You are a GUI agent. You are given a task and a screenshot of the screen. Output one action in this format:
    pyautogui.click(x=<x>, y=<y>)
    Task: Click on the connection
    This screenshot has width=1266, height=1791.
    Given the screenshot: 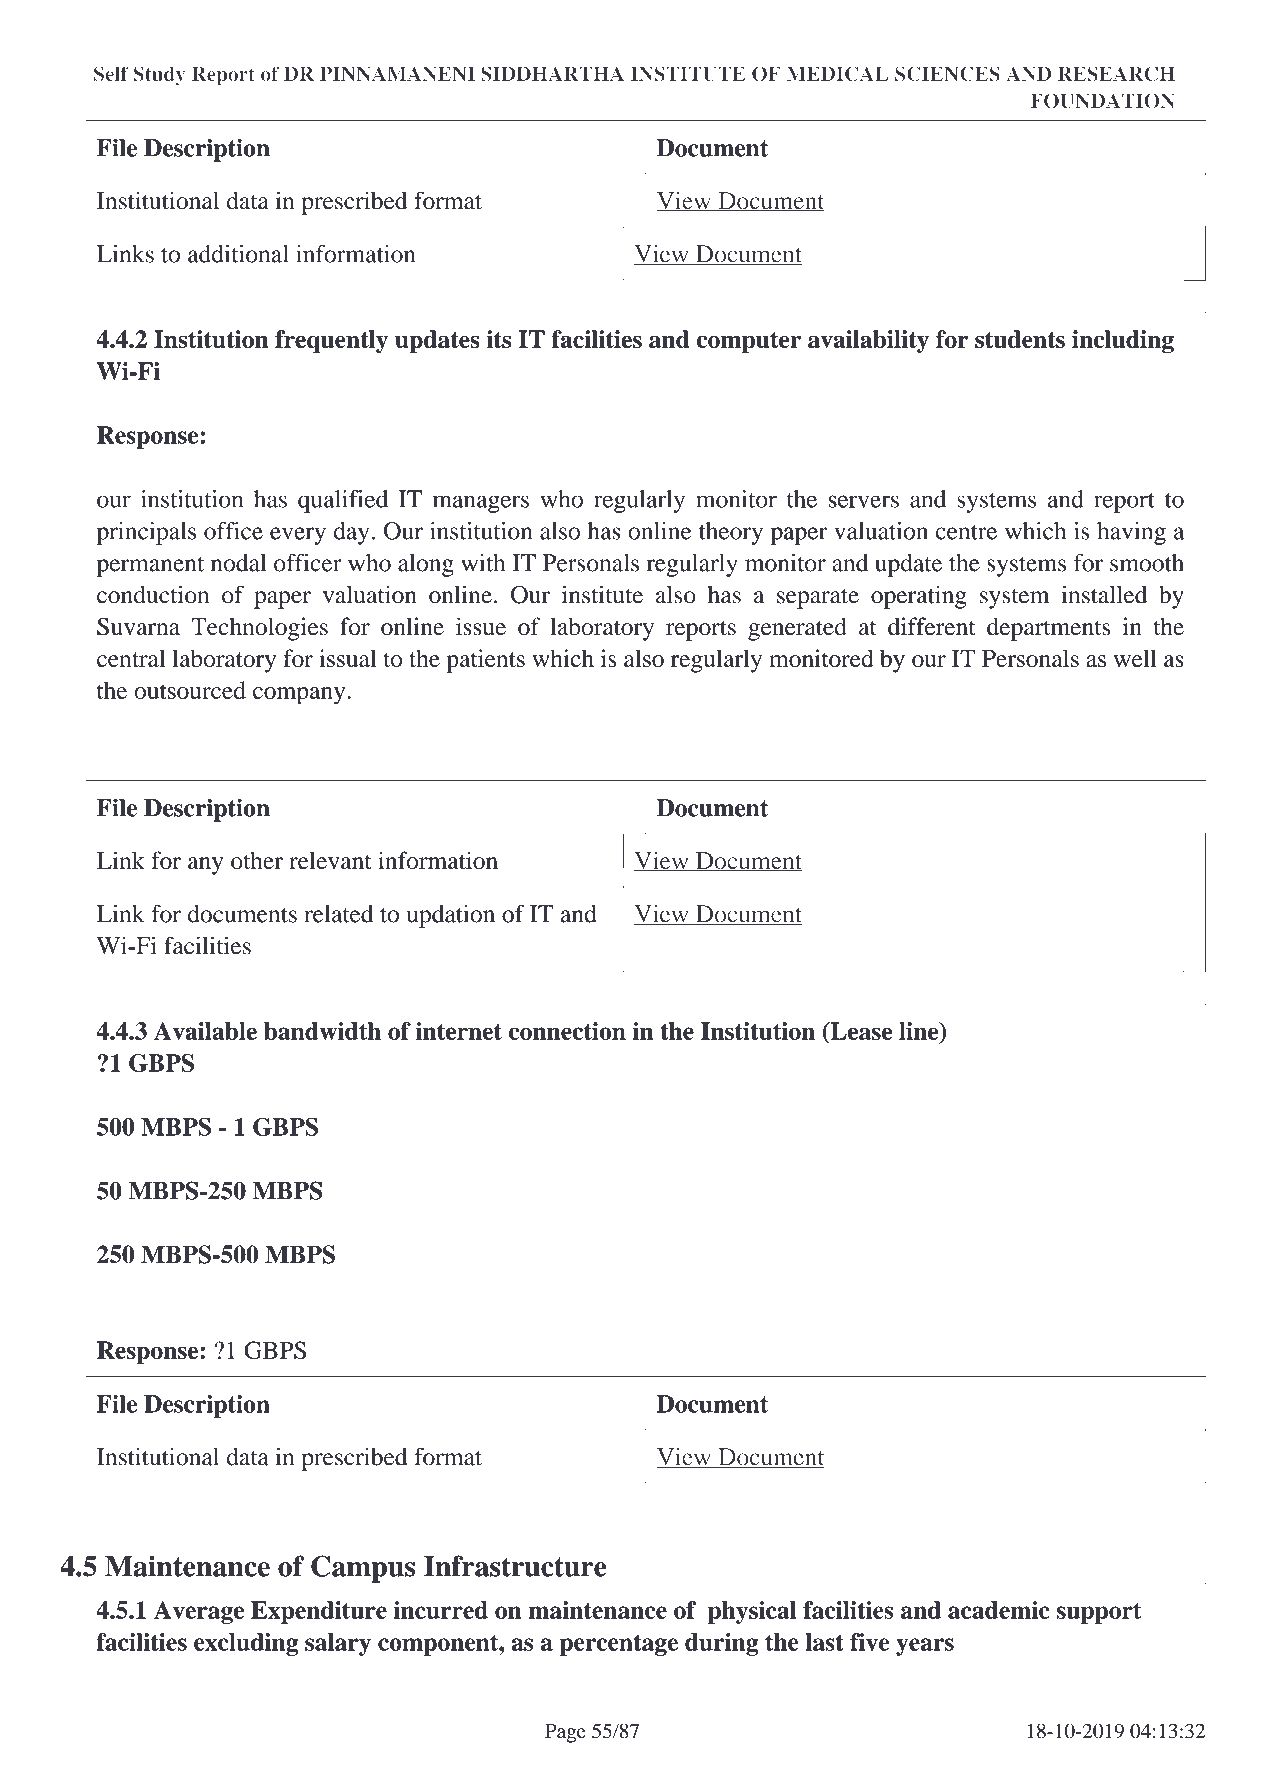 What is the action you would take?
    pyautogui.click(x=567, y=1031)
